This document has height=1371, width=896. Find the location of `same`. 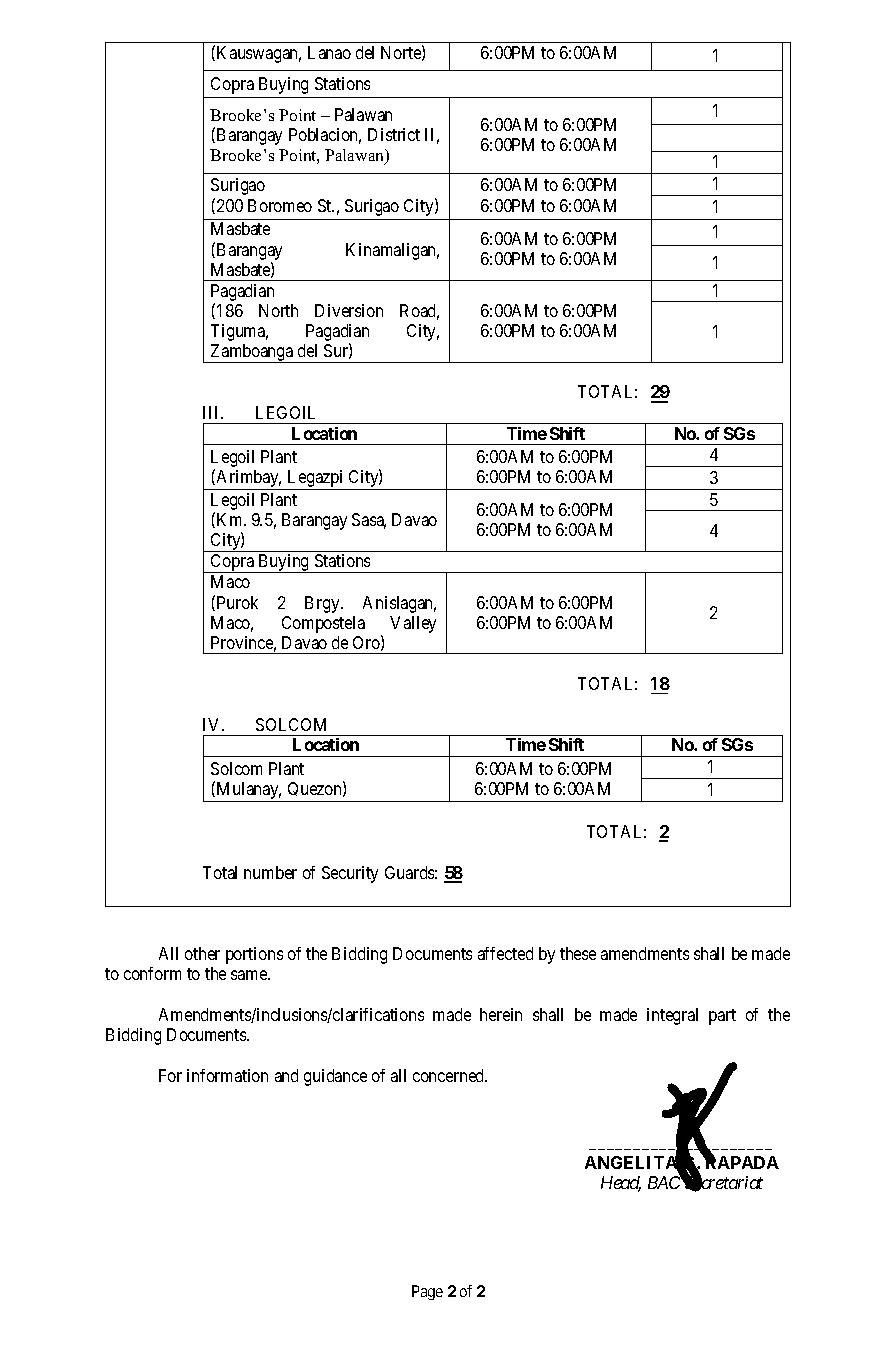

same is located at coordinates (250, 975).
